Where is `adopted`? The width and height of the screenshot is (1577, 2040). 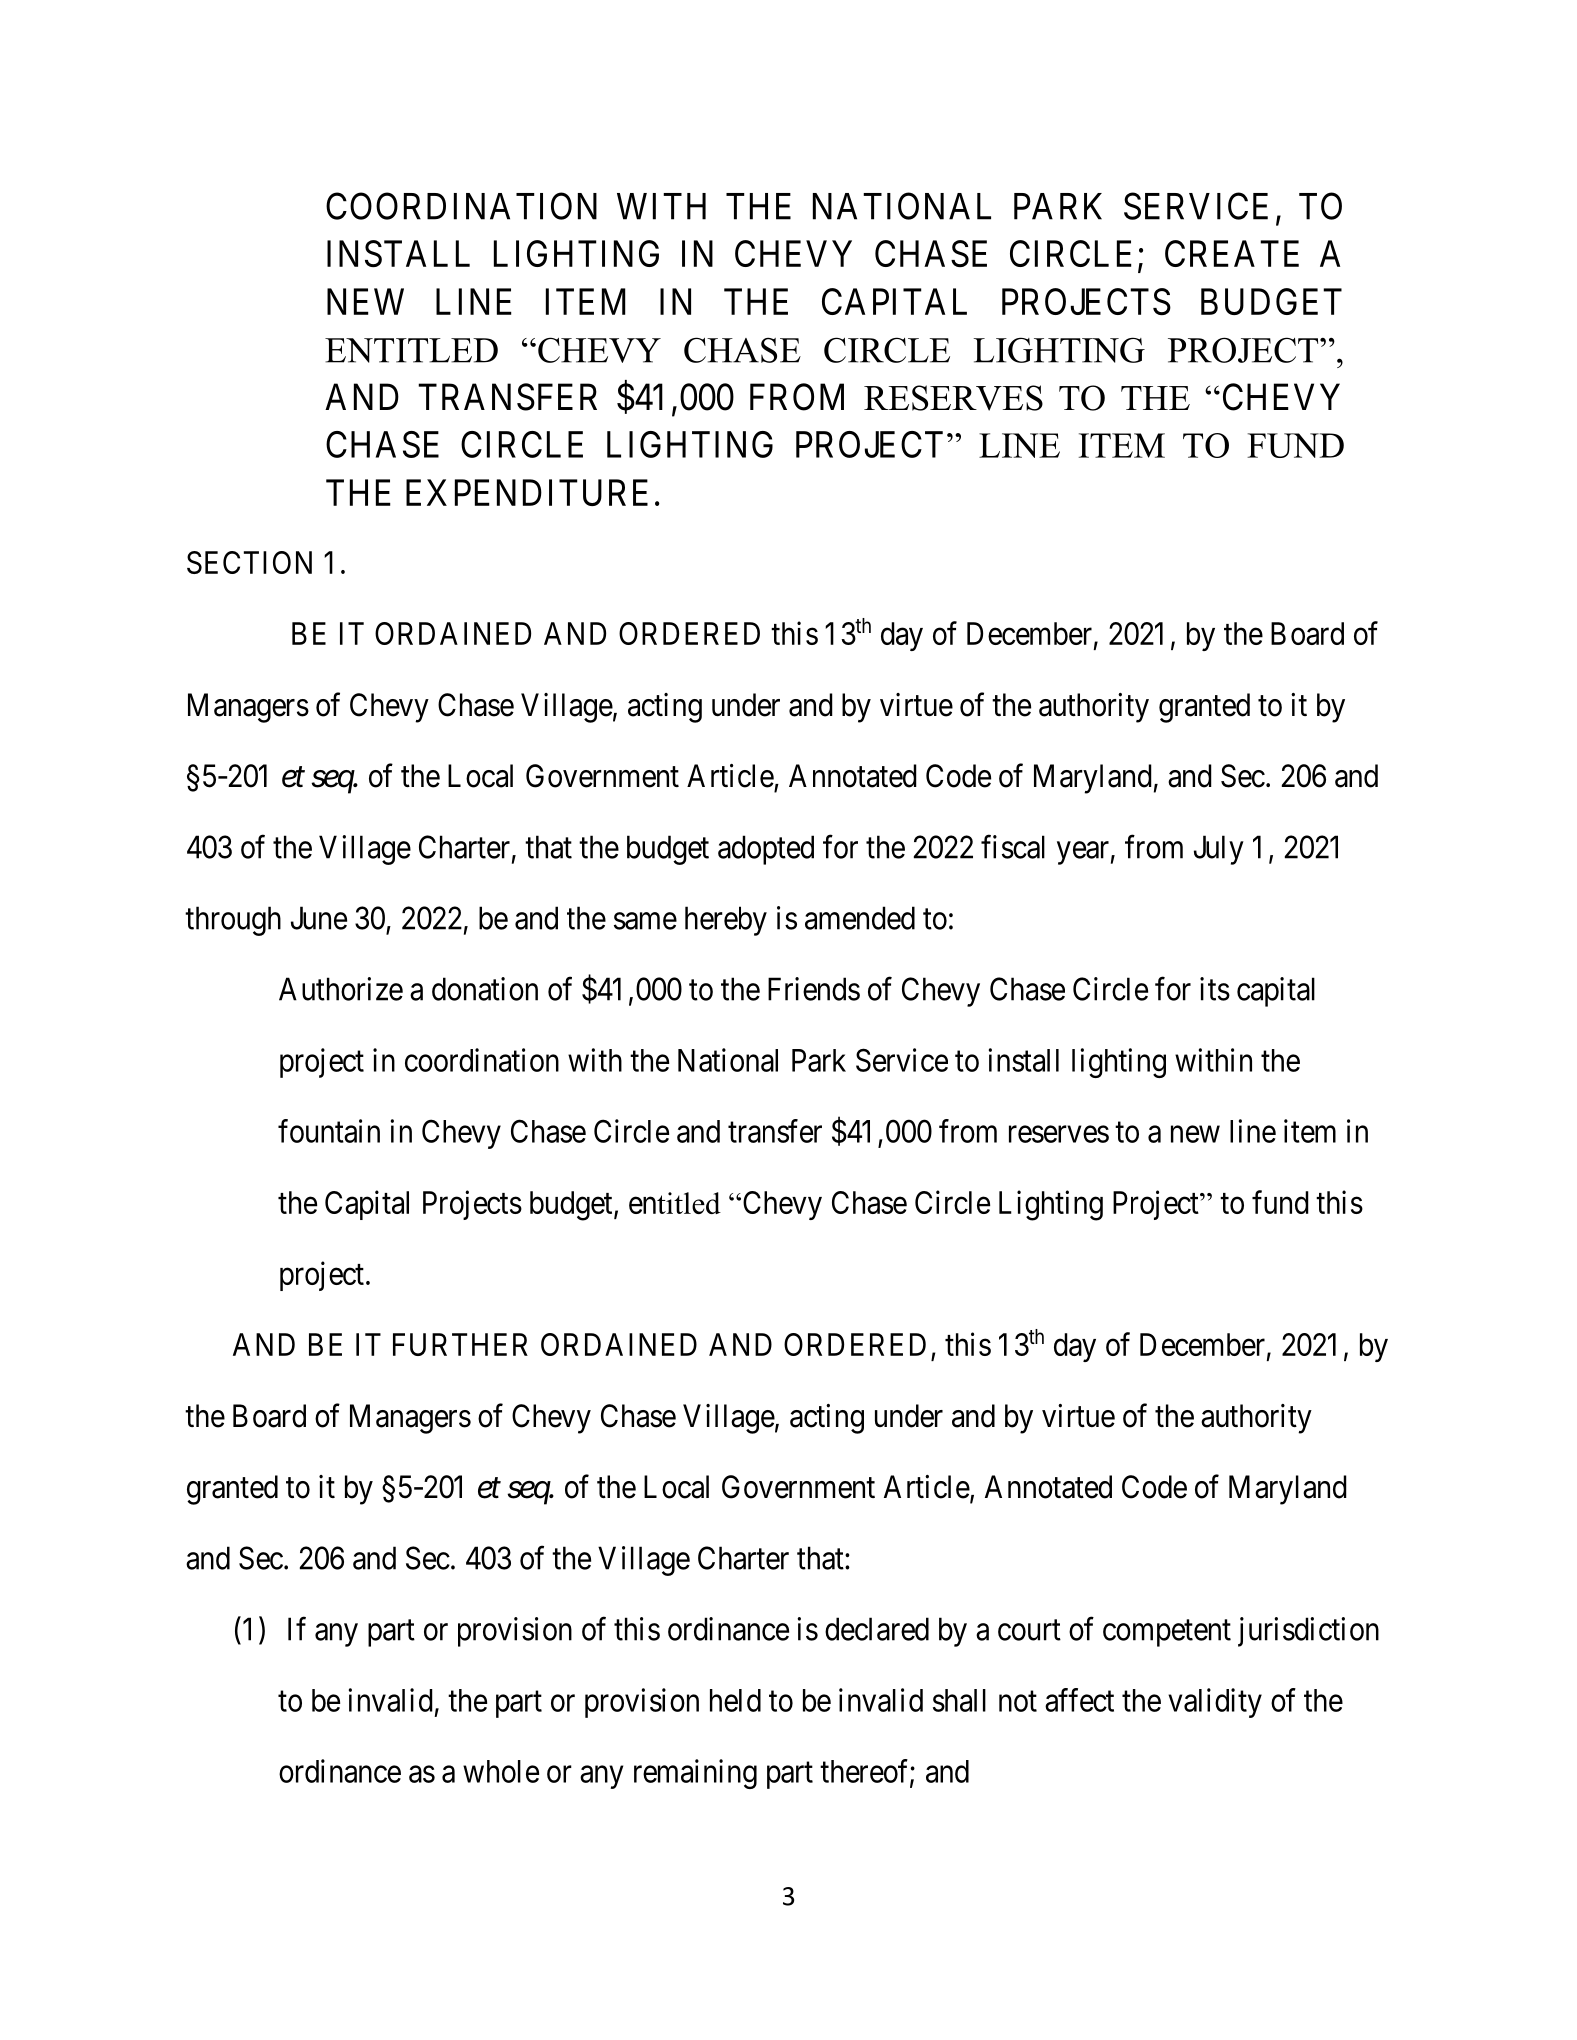 adopted is located at coordinates (766, 850).
